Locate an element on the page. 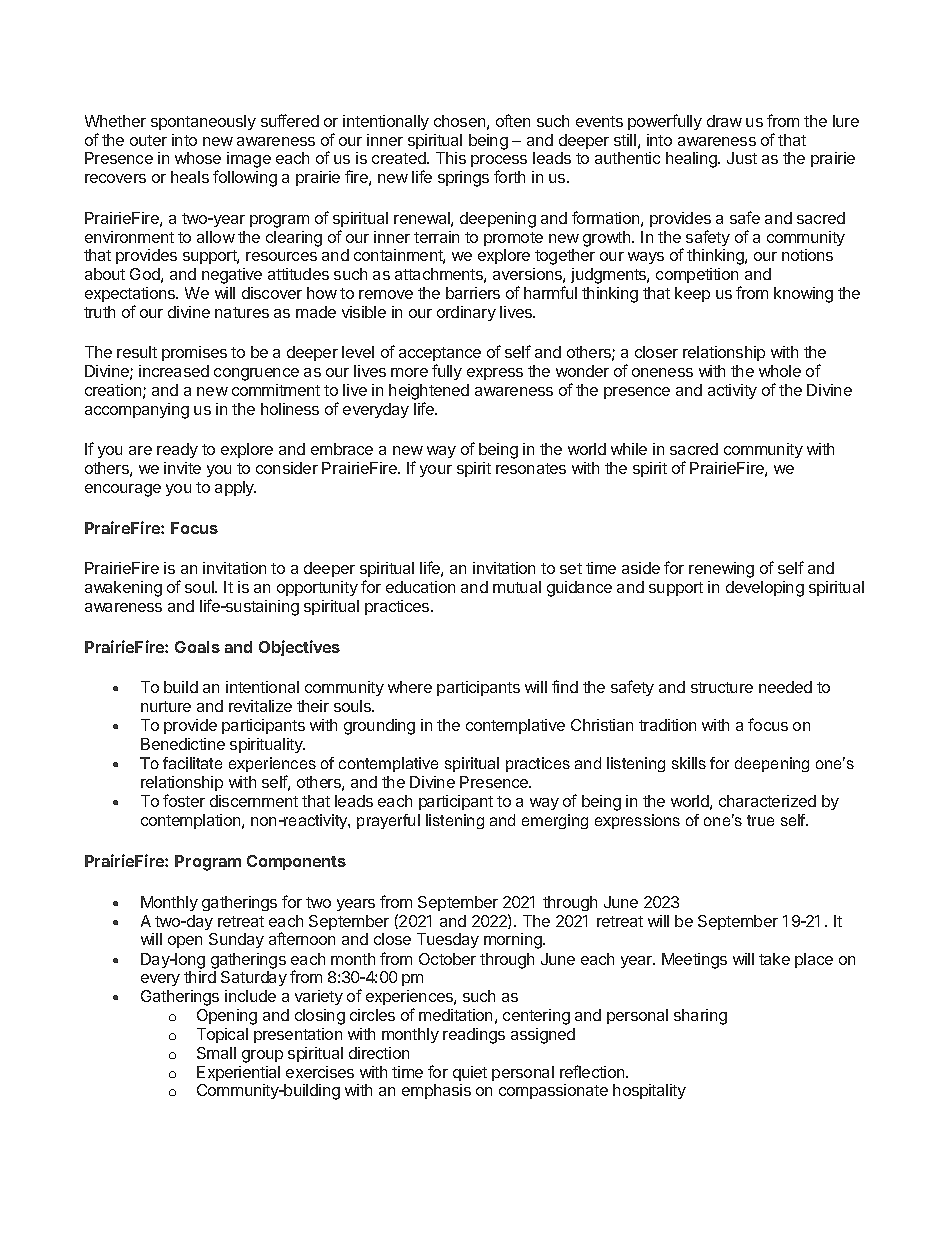 This image has height=1233, width=952. mutual is located at coordinates (517, 587).
